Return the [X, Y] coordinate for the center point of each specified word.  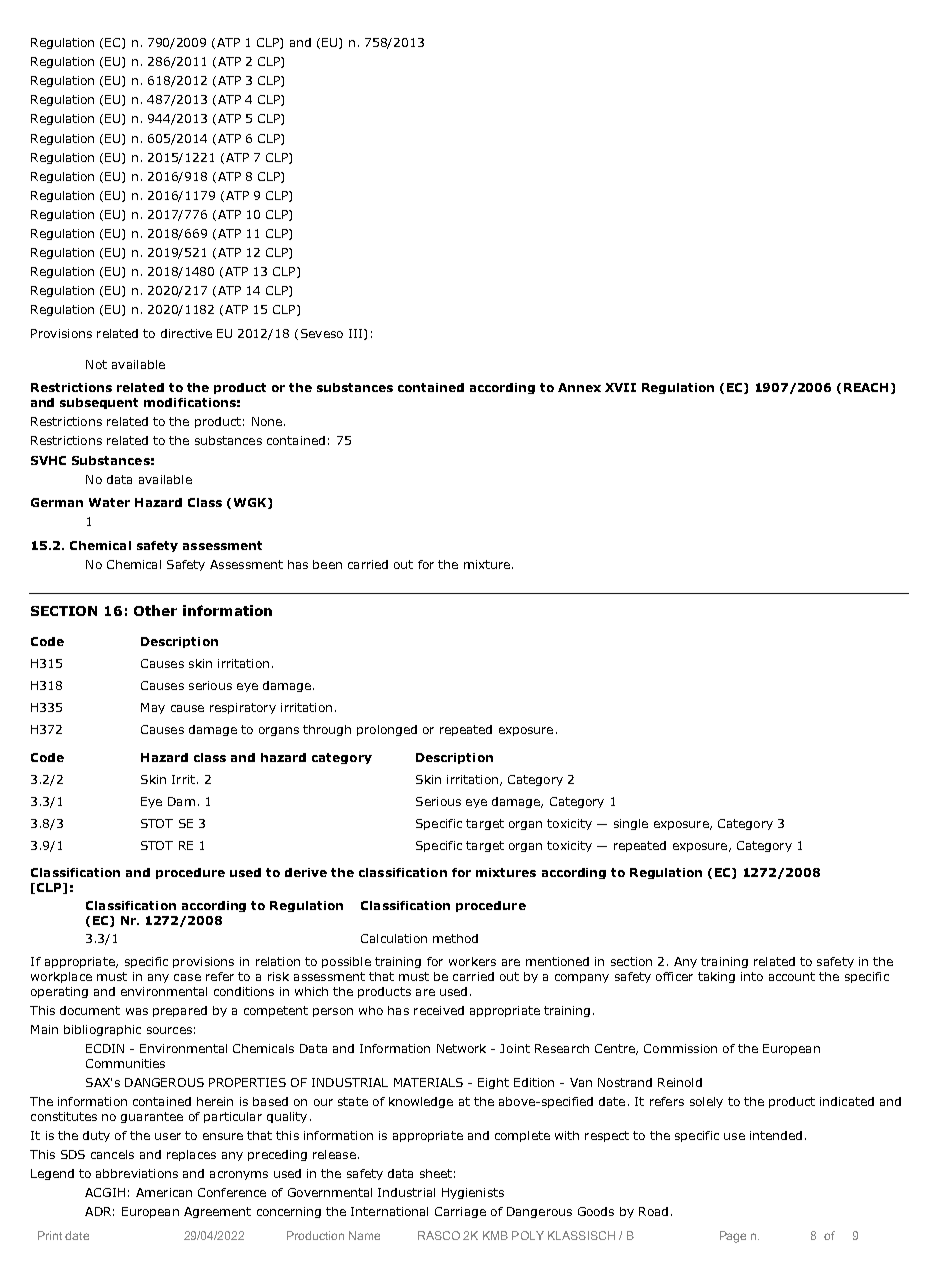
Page [733, 1237]
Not [96, 364]
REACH [866, 387]
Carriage [460, 1212]
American [164, 1192]
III [357, 334]
